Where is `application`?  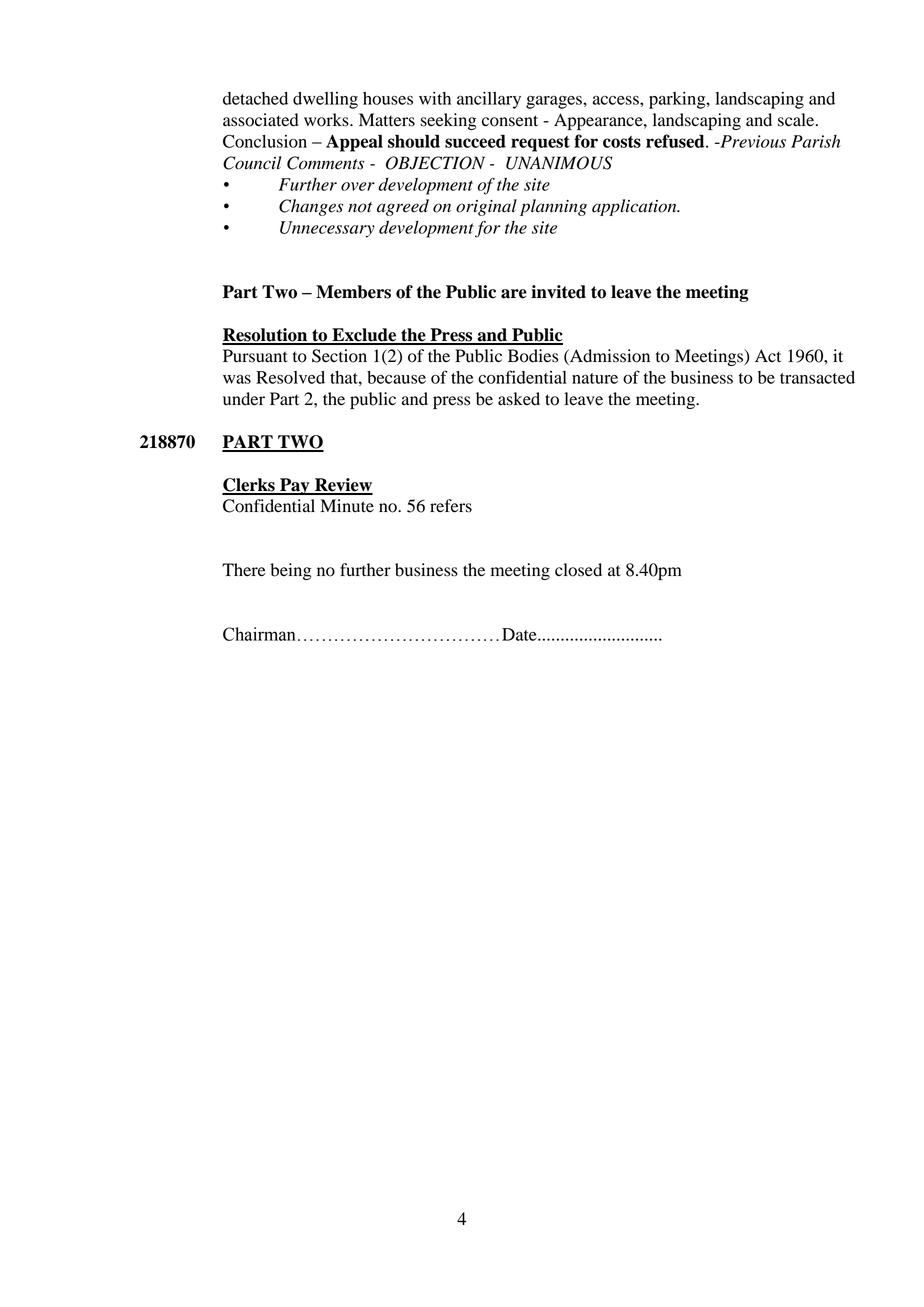
application is located at coordinates (635, 207).
